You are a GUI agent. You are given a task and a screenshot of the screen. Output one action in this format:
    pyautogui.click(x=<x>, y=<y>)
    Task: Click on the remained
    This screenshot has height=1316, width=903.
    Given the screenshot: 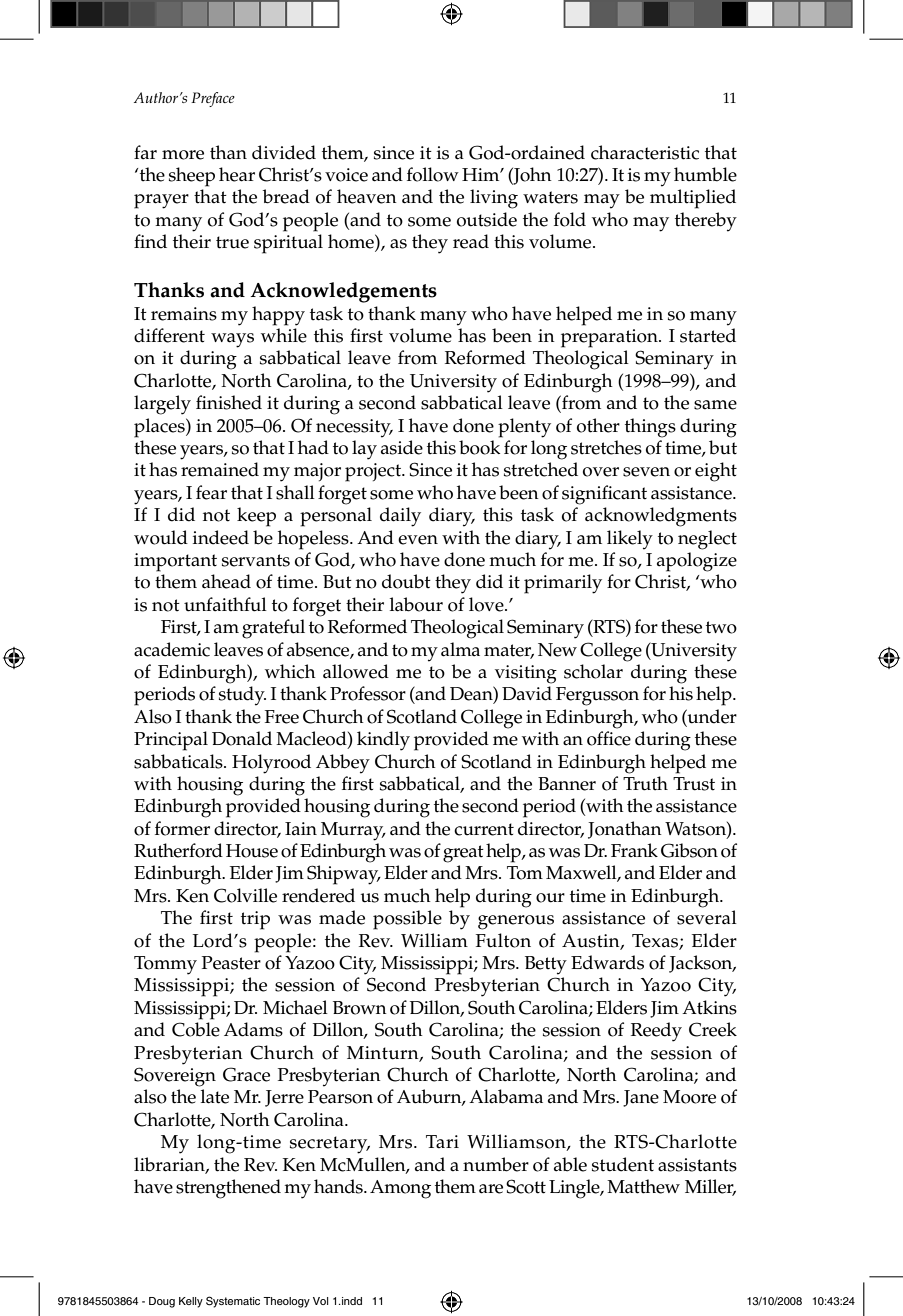 What is the action you would take?
    pyautogui.click(x=220, y=469)
